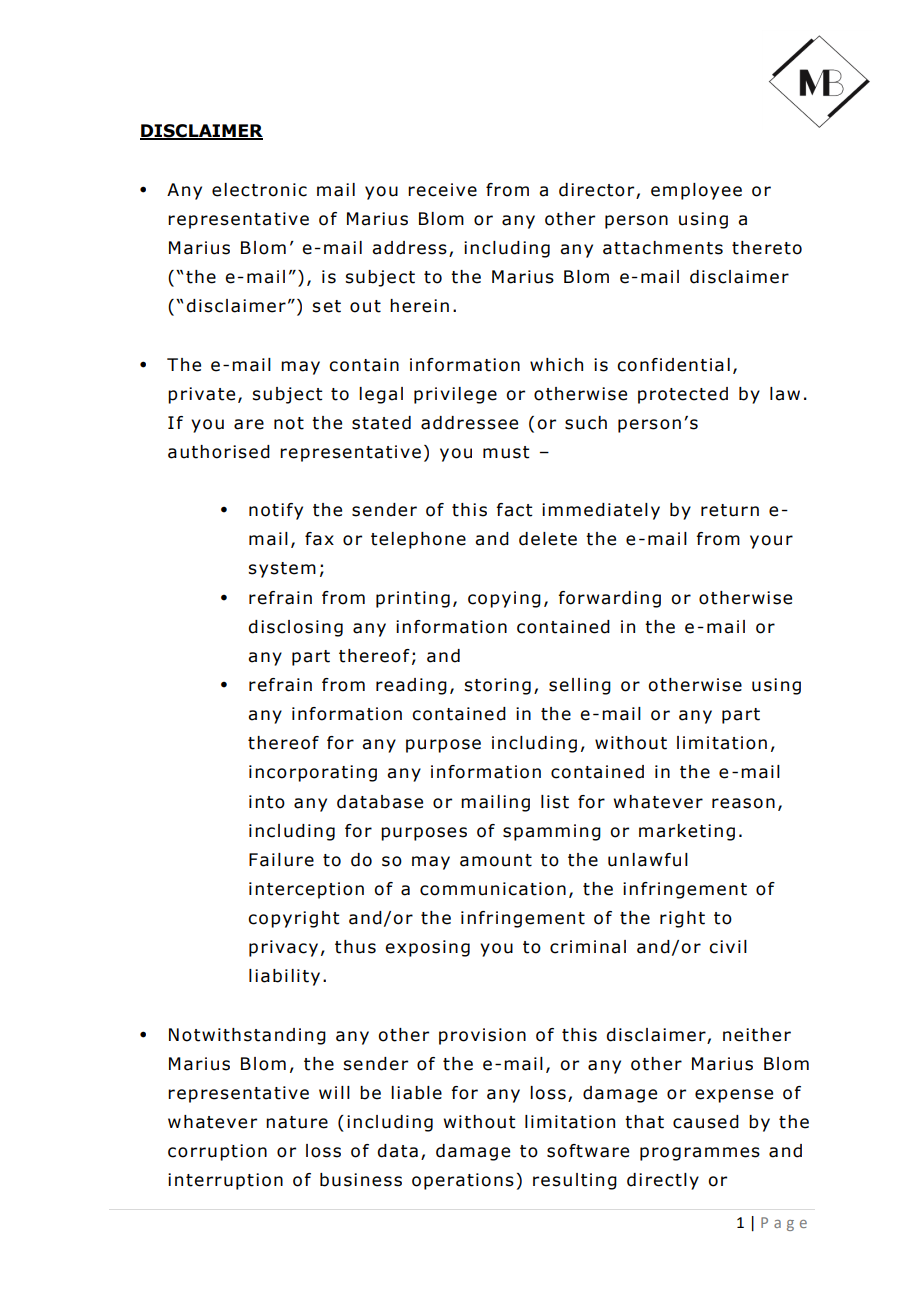  I want to click on electronic, so click(259, 190).
